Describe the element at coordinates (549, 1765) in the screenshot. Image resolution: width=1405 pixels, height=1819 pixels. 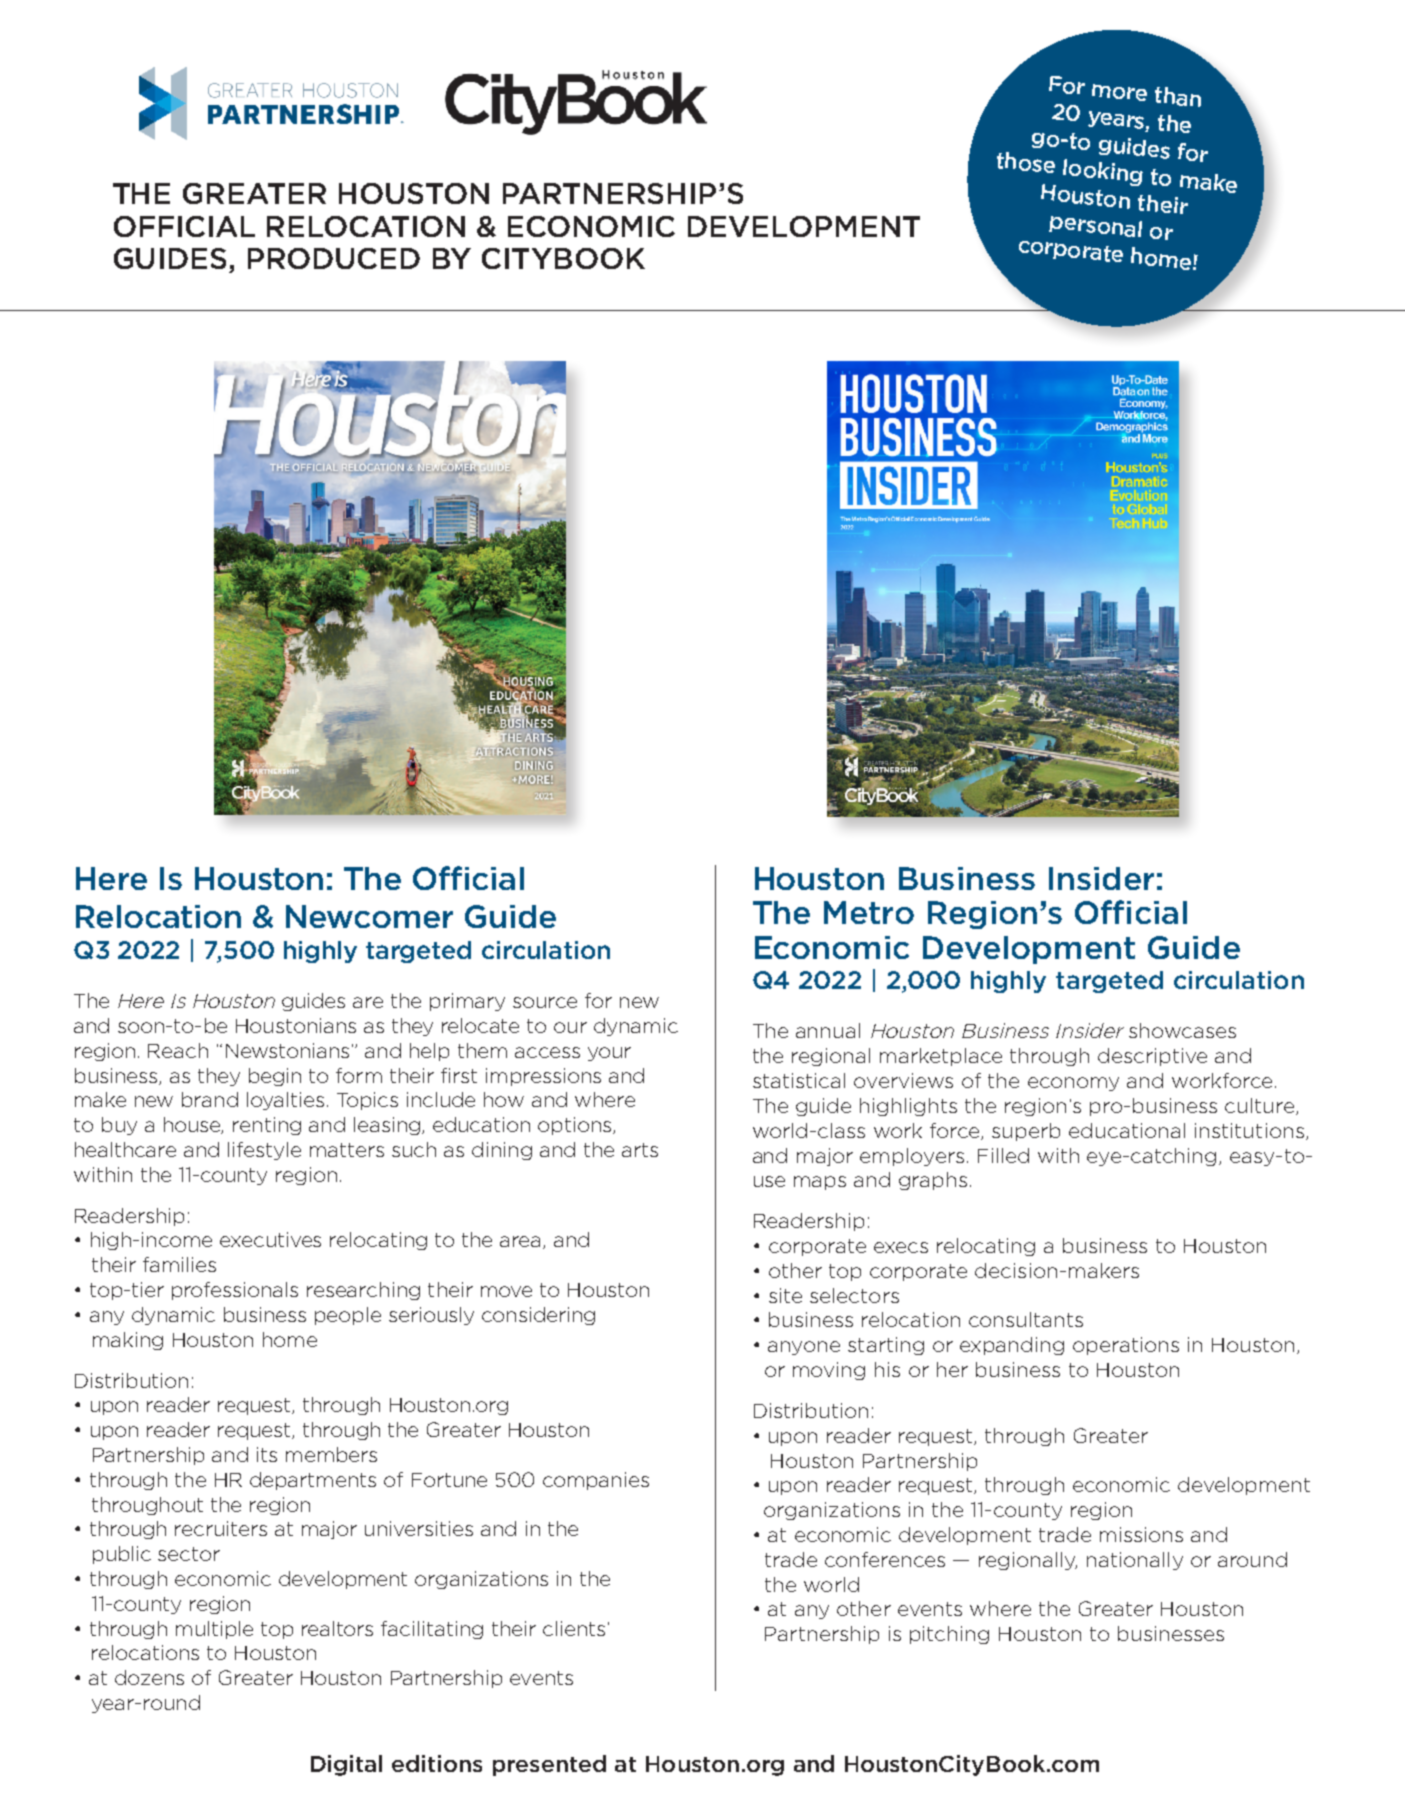
I see `presented` at that location.
